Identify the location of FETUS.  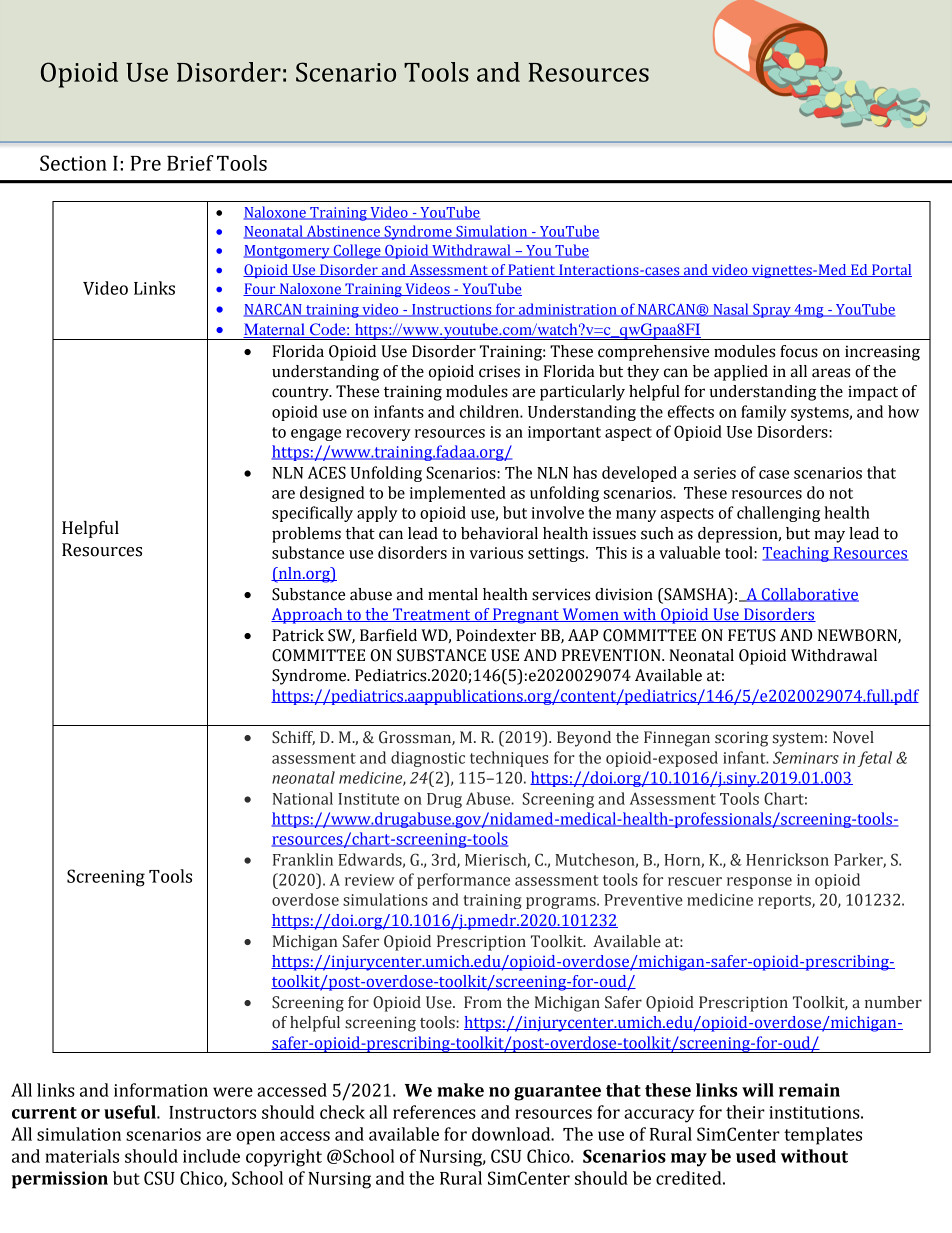
(752, 635).
